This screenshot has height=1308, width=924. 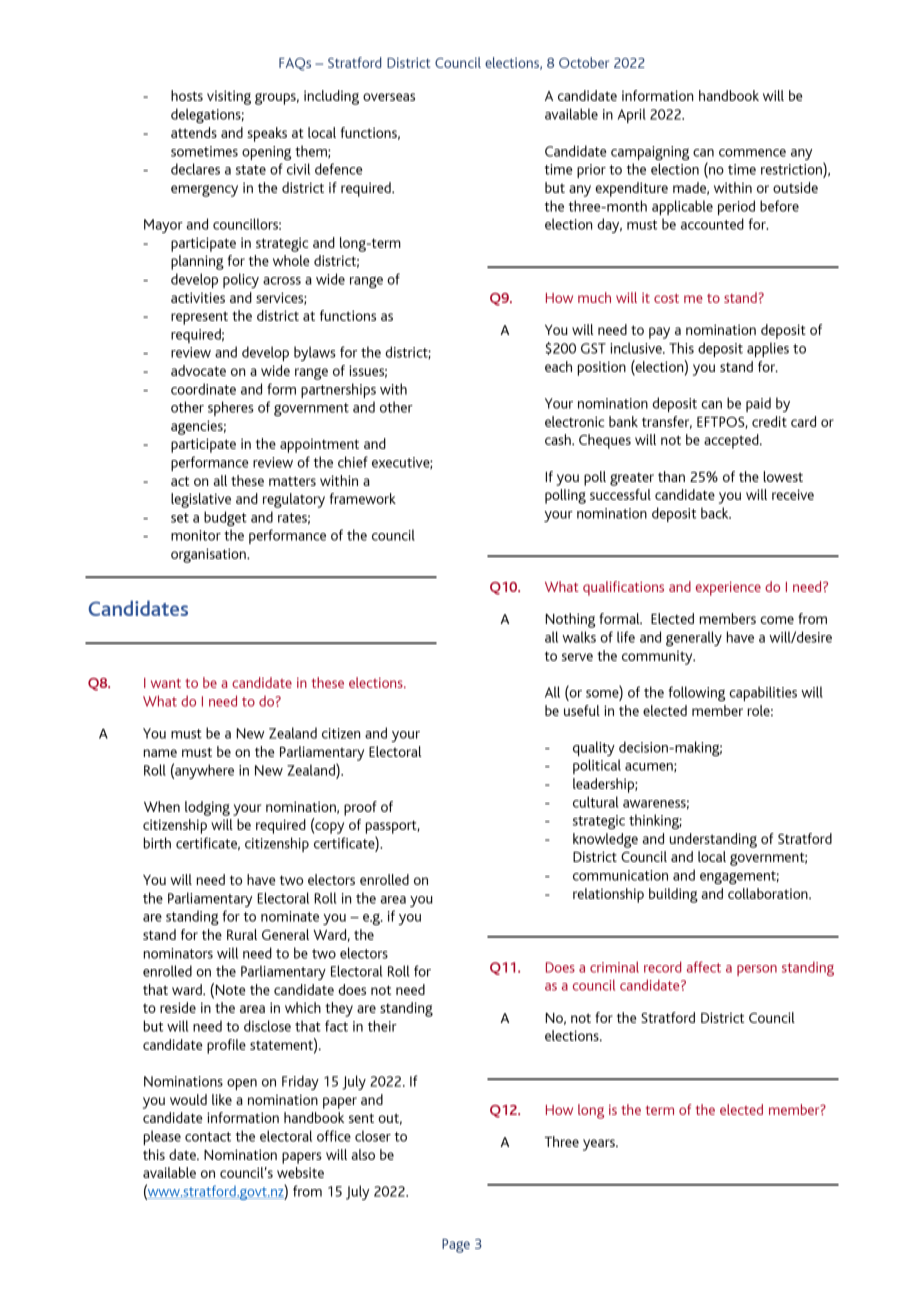 I want to click on overseas, so click(x=389, y=97).
